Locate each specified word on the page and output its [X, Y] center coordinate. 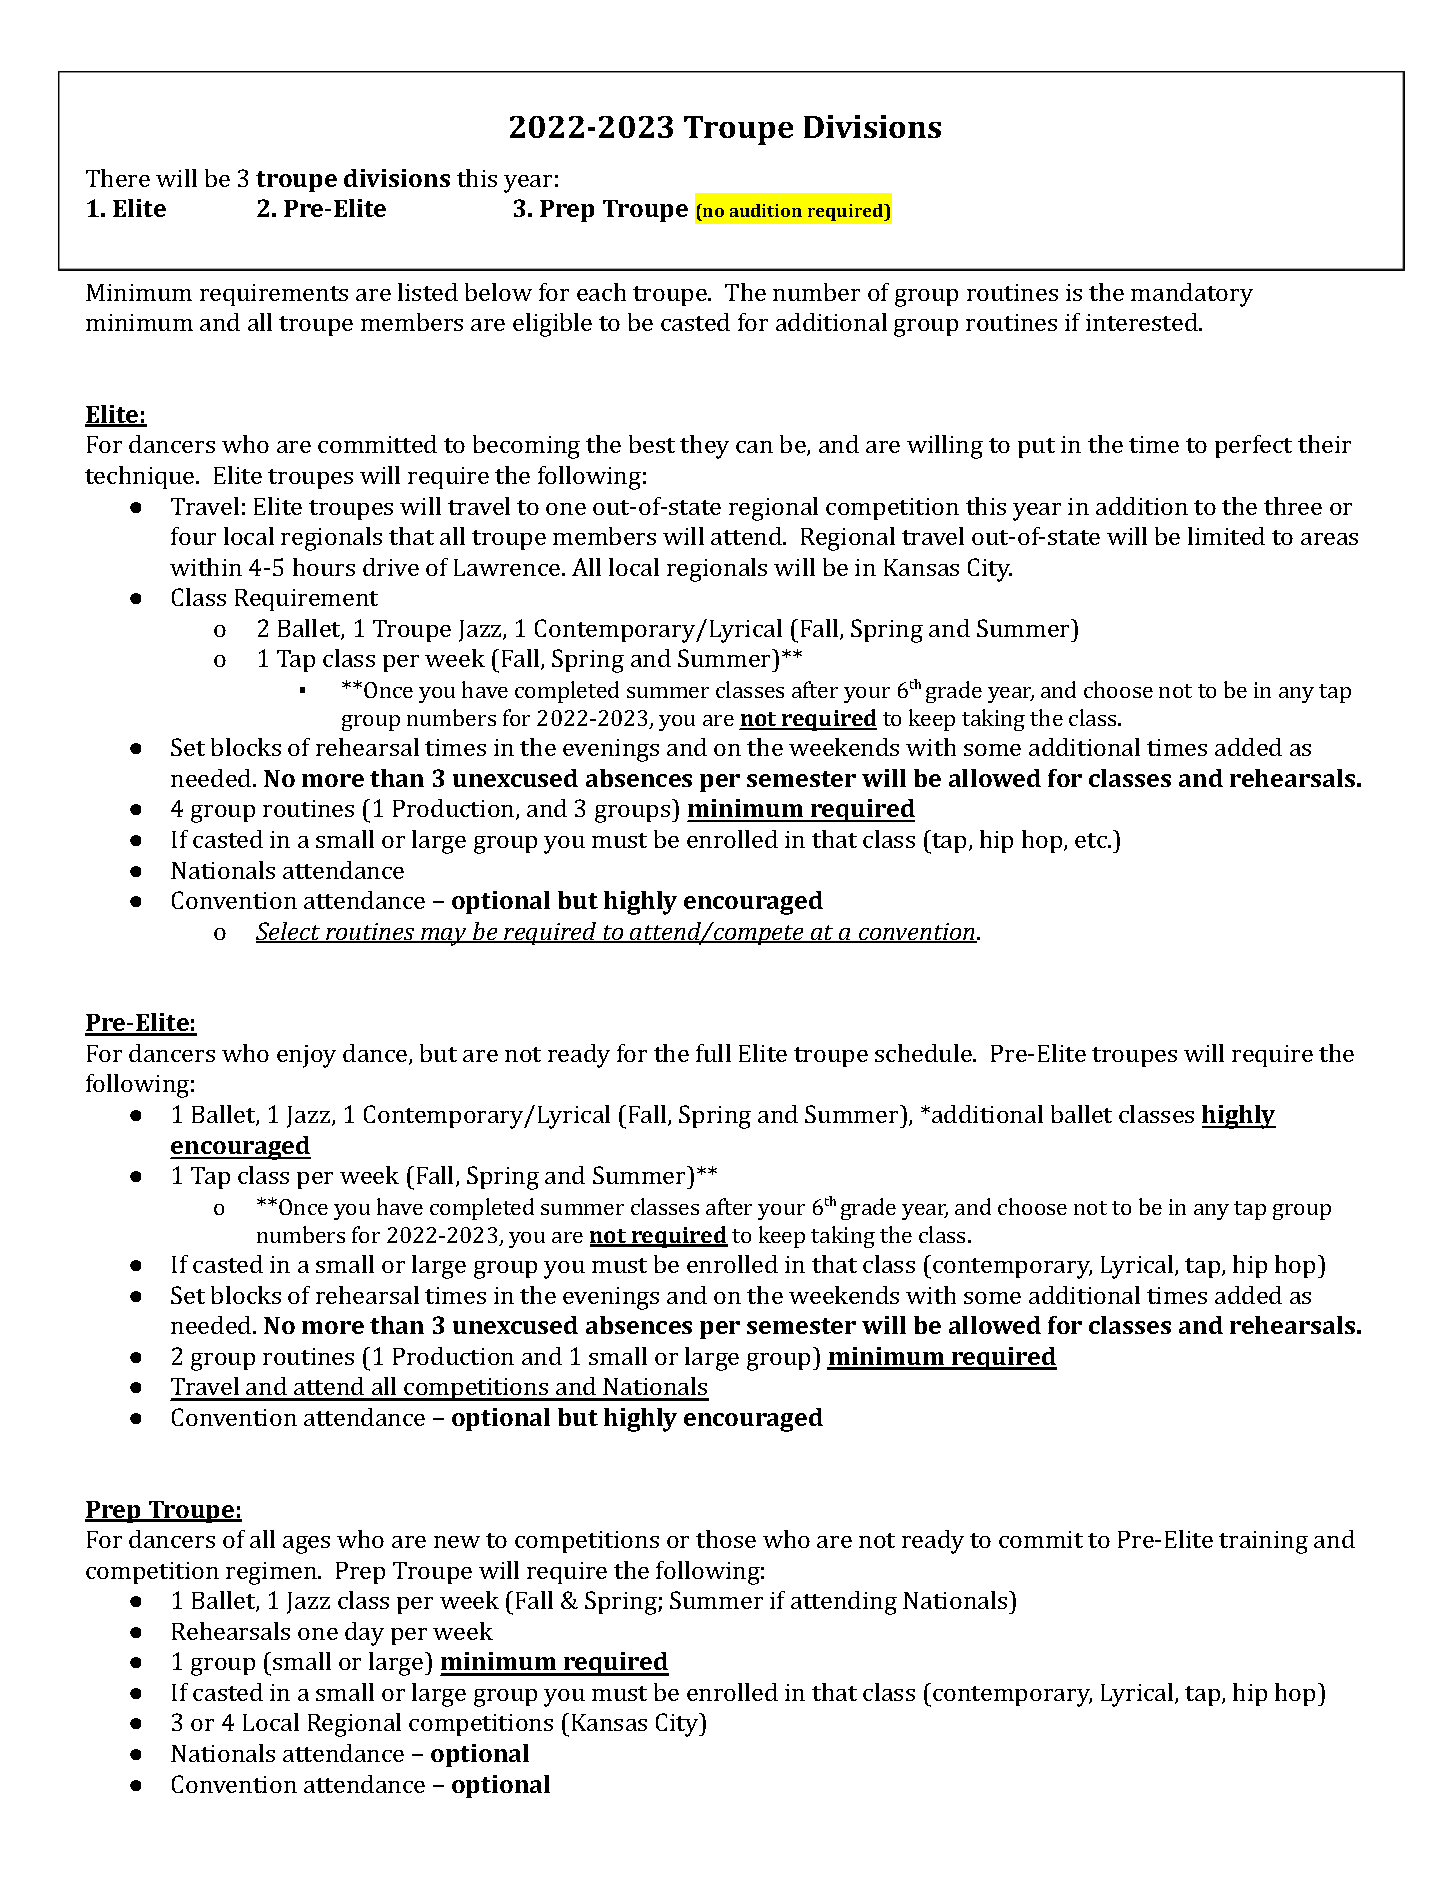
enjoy [306, 1056]
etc [1092, 840]
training [1263, 1542]
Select [289, 932]
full [713, 1053]
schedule [924, 1053]
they [704, 447]
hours [324, 567]
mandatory [1192, 295]
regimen [273, 1573]
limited [1226, 536]
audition [766, 210]
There [118, 178]
